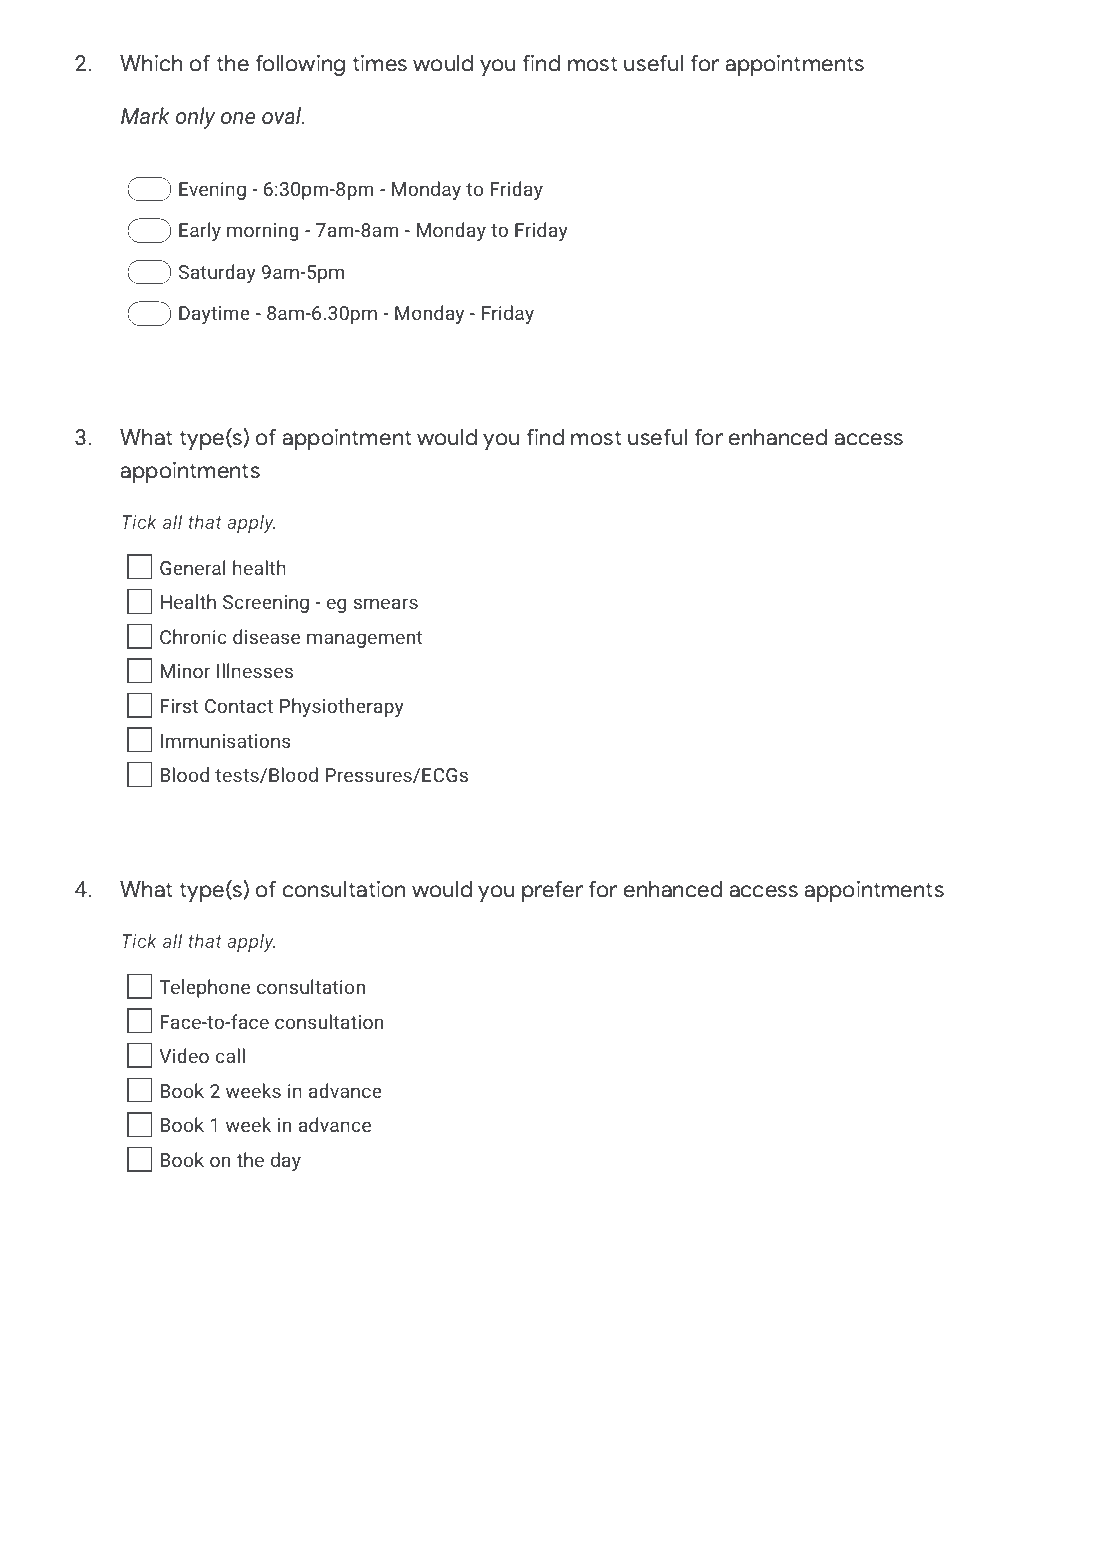 The image size is (1097, 1551). What do you see at coordinates (552, 891) in the screenshot?
I see `prefer` at bounding box center [552, 891].
